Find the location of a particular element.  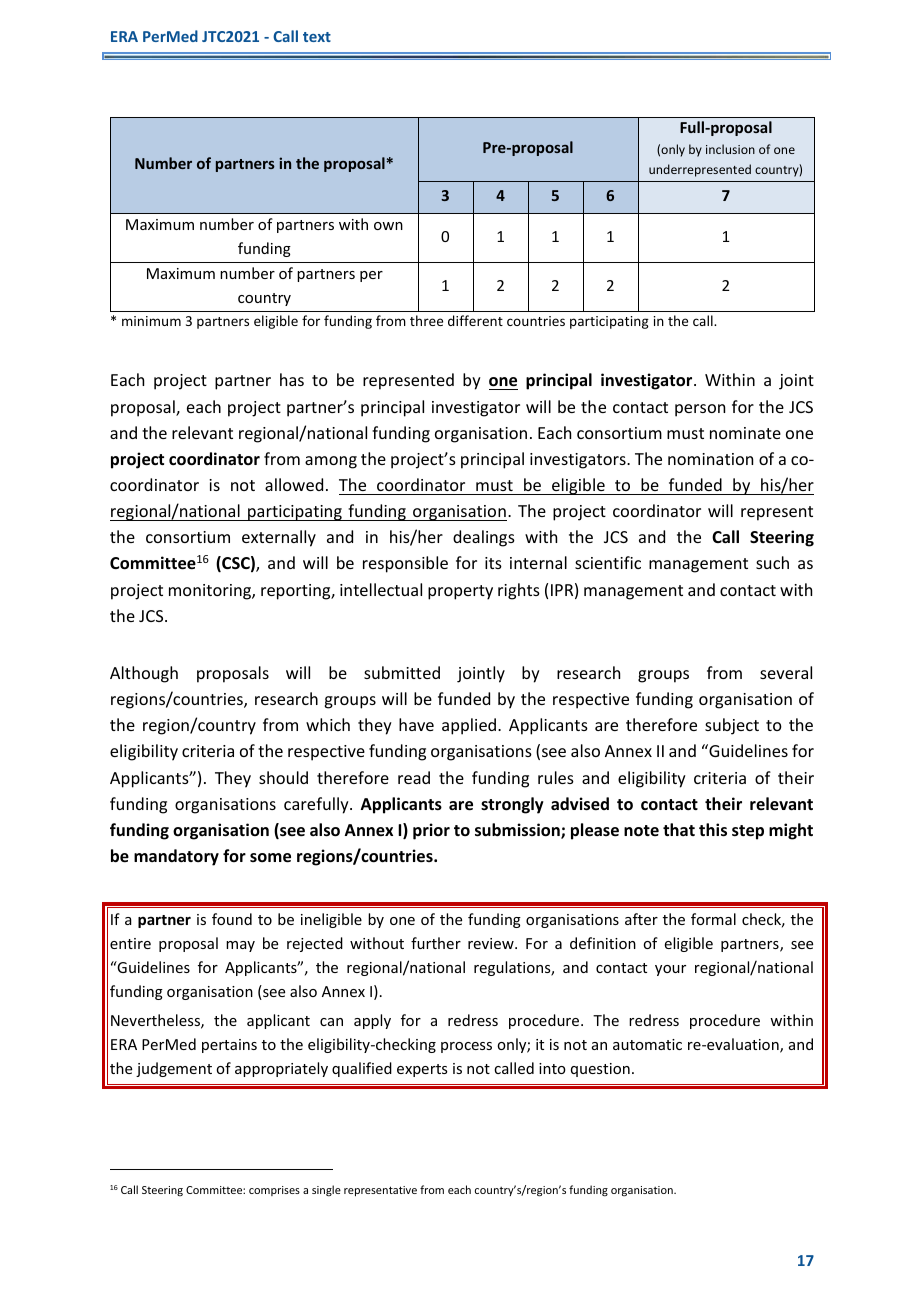

comprises is located at coordinates (274, 1191).
